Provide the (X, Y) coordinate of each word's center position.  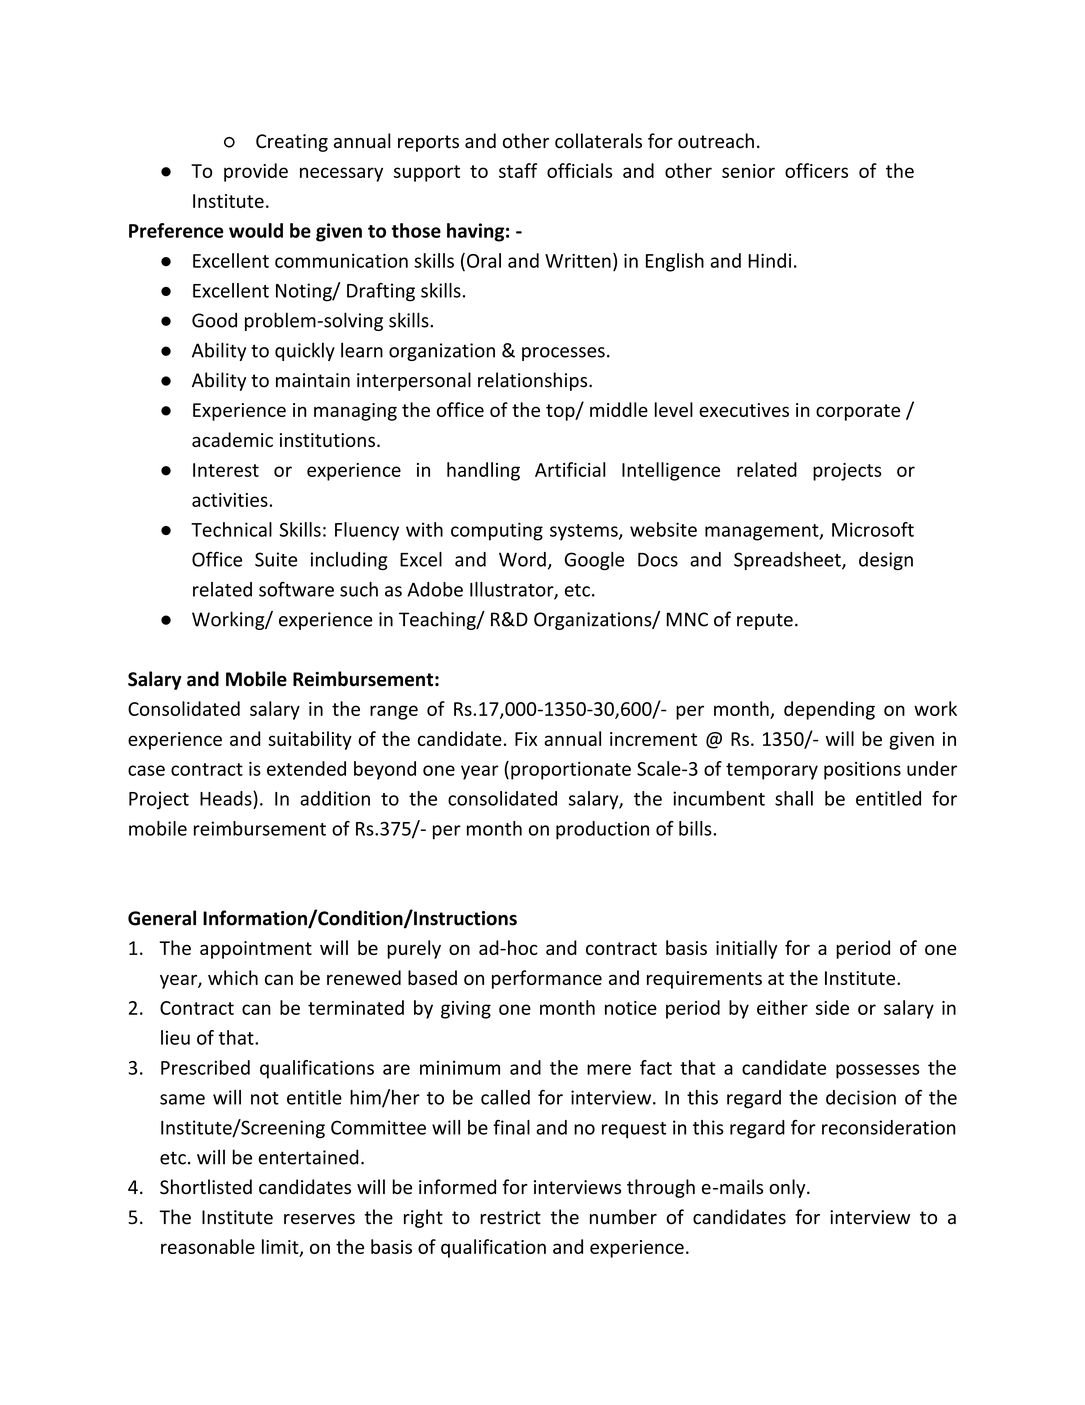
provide (256, 172)
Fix (526, 739)
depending (829, 710)
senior (748, 171)
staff (518, 170)
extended (306, 768)
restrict (510, 1217)
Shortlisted (206, 1187)
